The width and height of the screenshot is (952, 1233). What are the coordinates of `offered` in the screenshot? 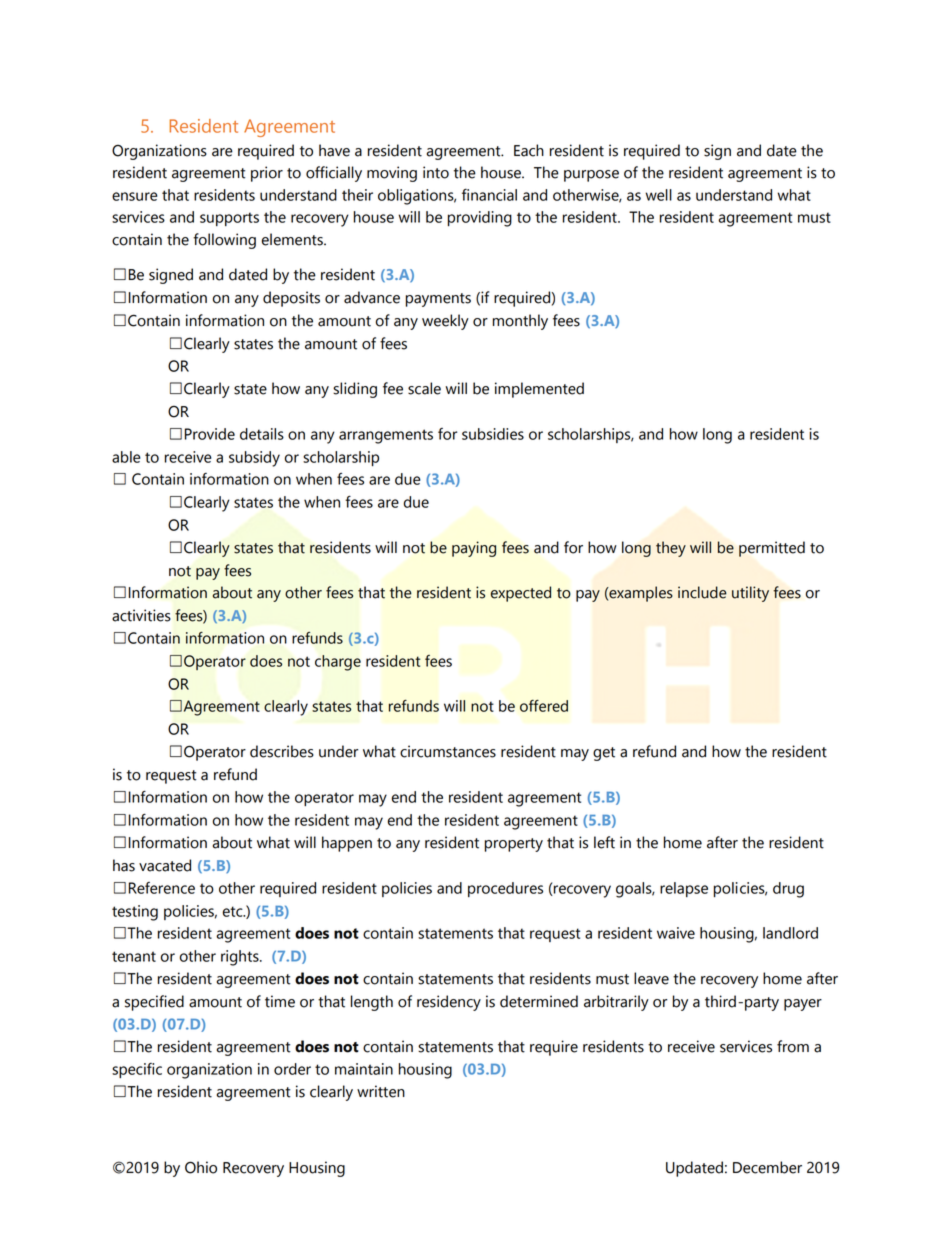 It's located at (544, 706).
